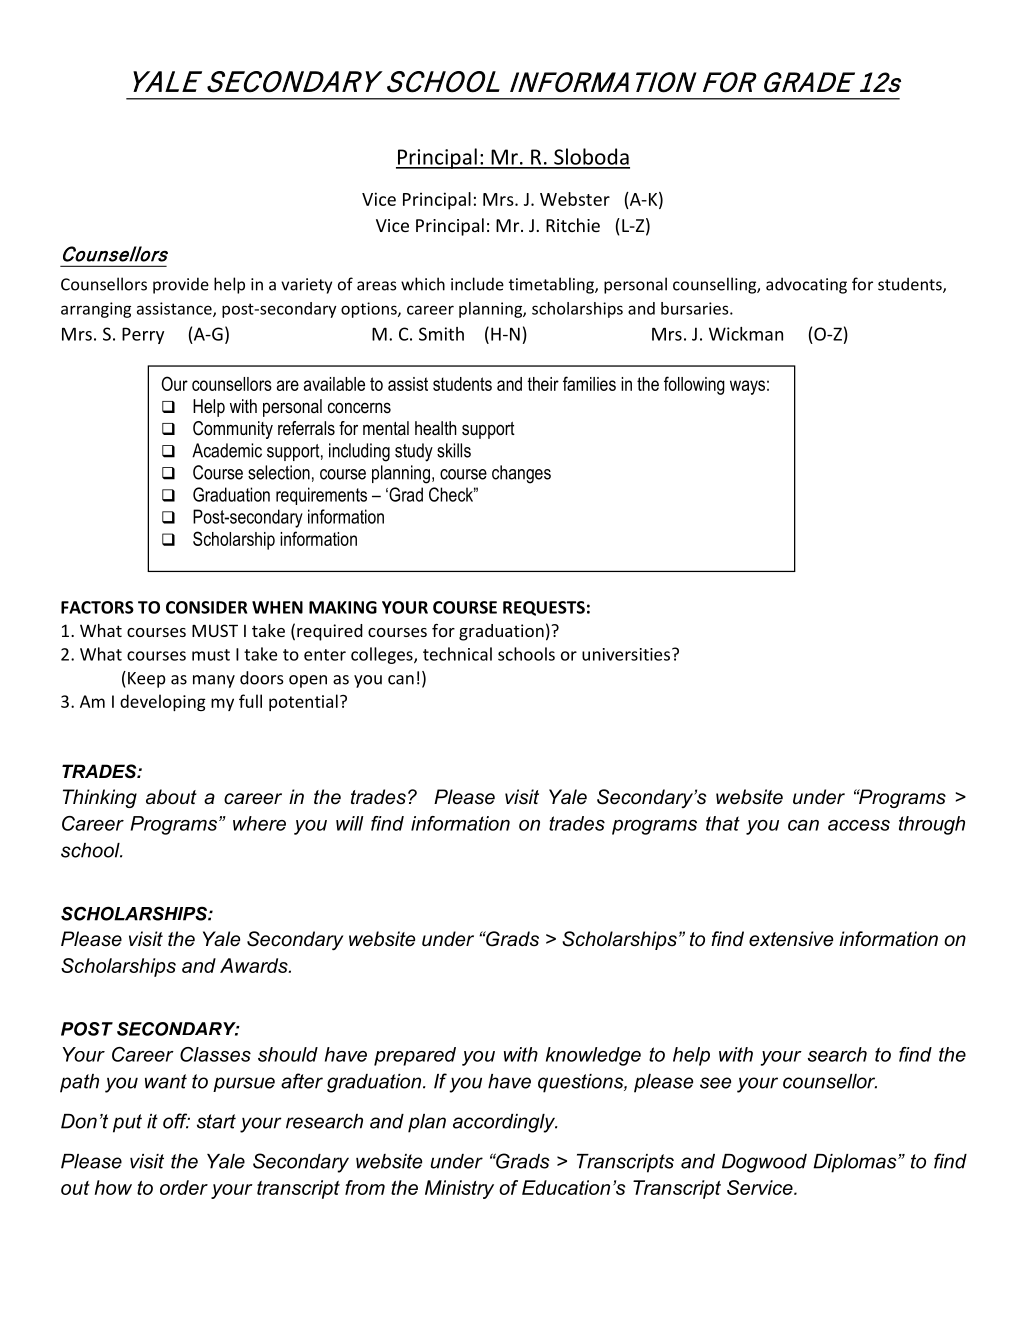 This document has height=1328, width=1026. Describe the element at coordinates (215, 1054) in the document. I see `Classes` at that location.
